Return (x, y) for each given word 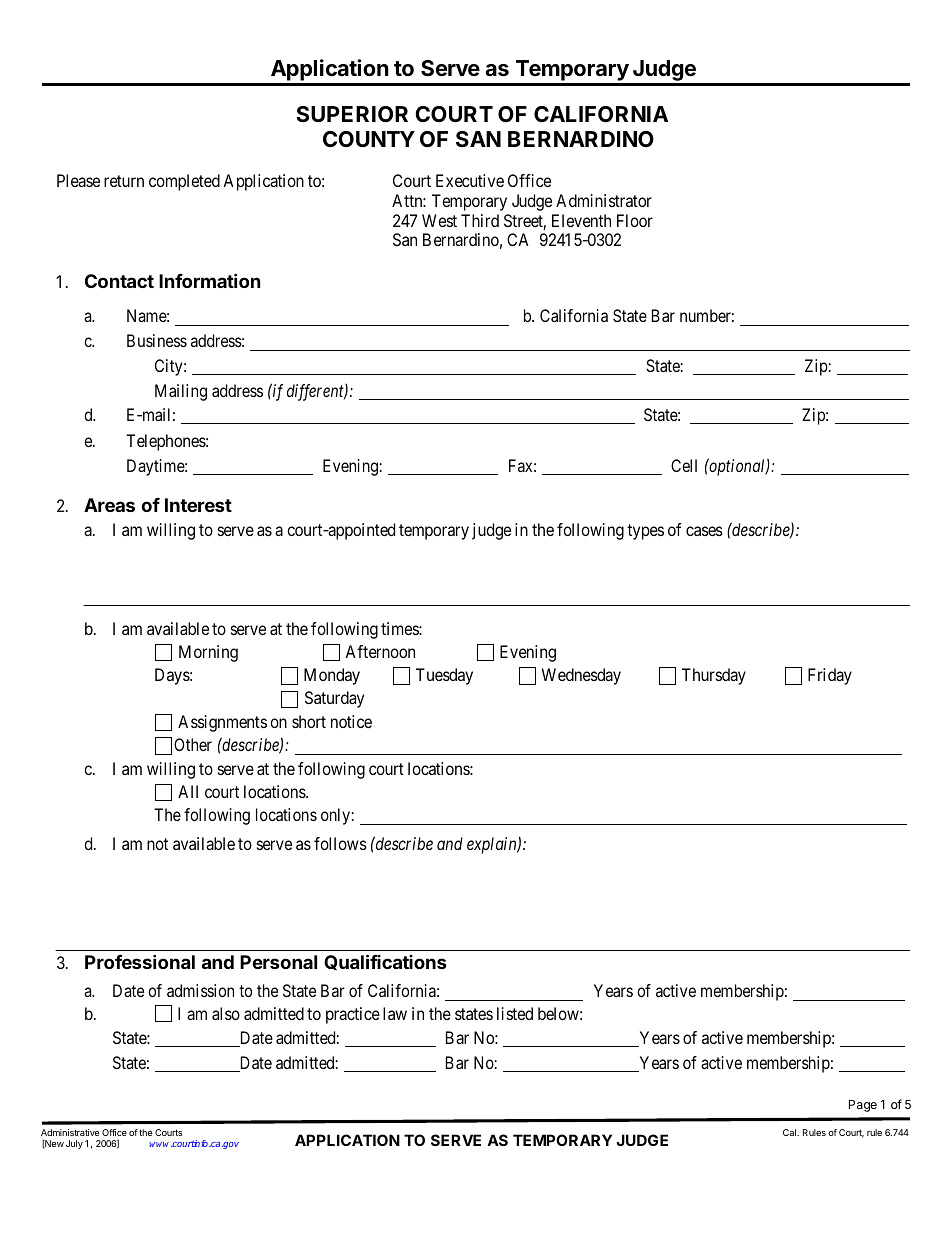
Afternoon (380, 651)
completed (184, 182)
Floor (635, 220)
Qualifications (385, 962)
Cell (684, 465)
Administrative (70, 1134)
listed (515, 1013)
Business (157, 340)
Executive (470, 180)
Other (193, 744)
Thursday (714, 676)
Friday (830, 676)
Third (480, 220)
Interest (198, 505)
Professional (140, 961)
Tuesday (444, 676)
